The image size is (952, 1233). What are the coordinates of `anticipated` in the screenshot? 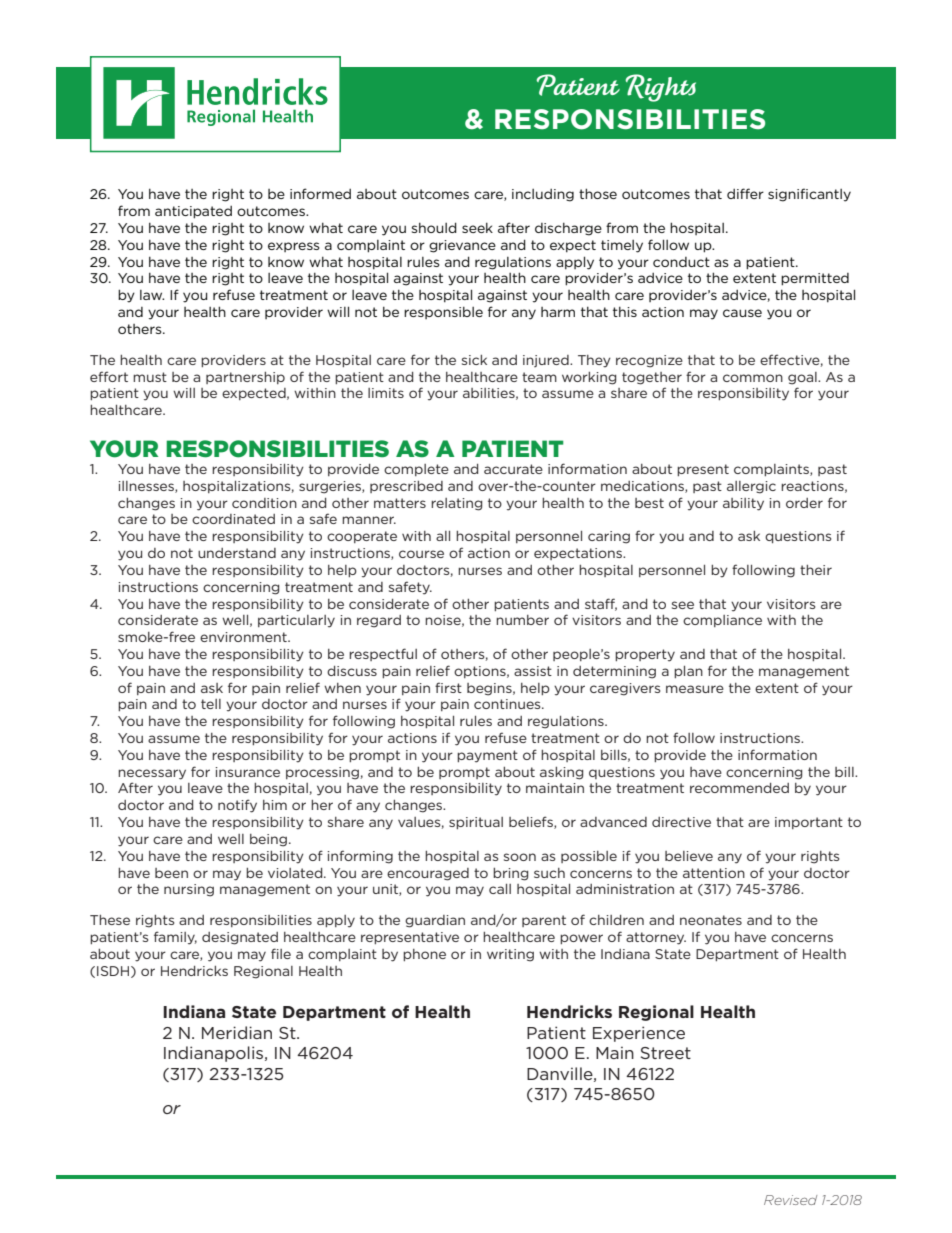 It's located at (193, 212).
